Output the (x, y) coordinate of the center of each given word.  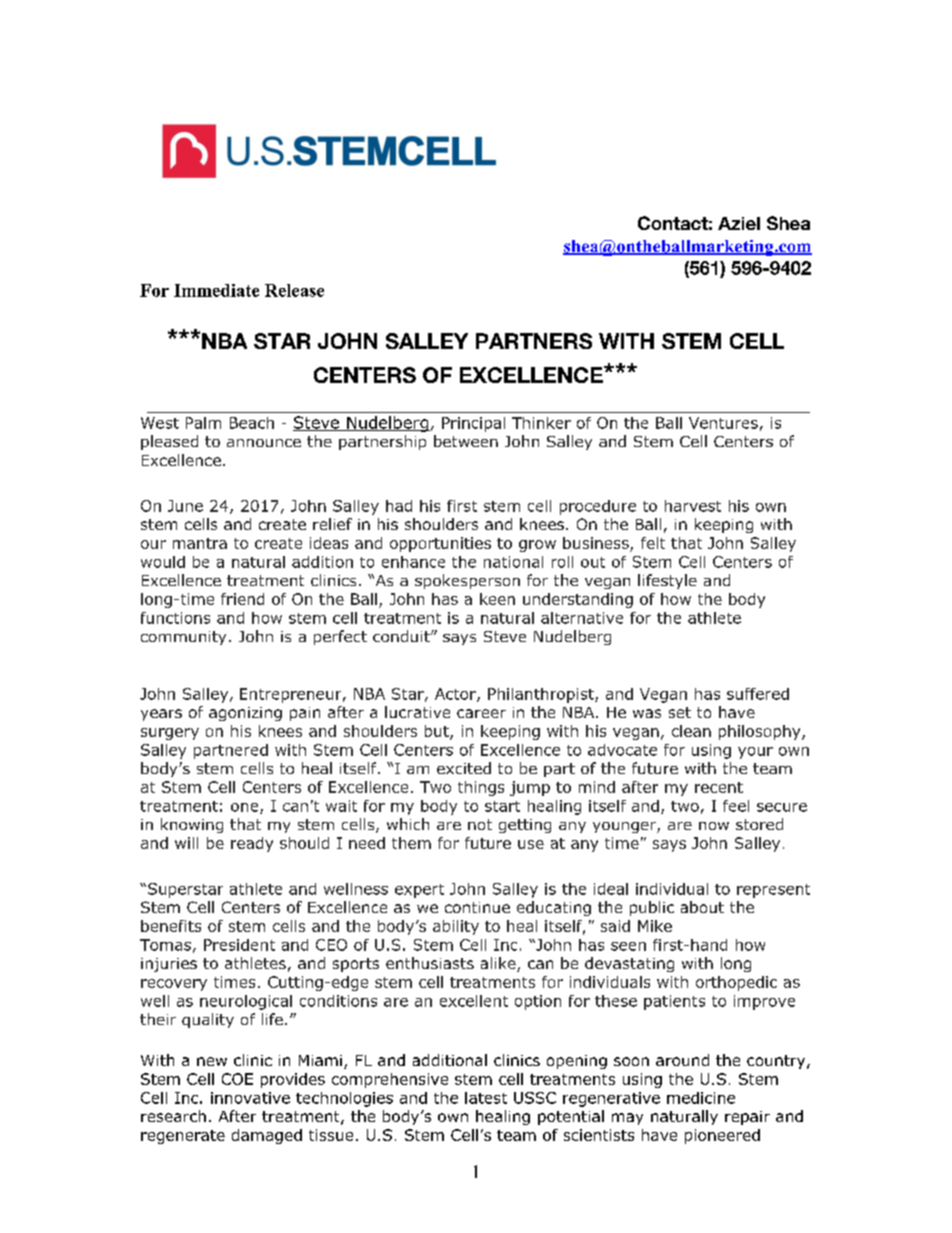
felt (653, 543)
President (239, 945)
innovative (250, 1098)
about (702, 907)
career (481, 713)
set (680, 712)
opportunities (440, 544)
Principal (473, 424)
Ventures (723, 423)
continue (477, 907)
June (185, 506)
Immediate (216, 290)
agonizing (245, 714)
